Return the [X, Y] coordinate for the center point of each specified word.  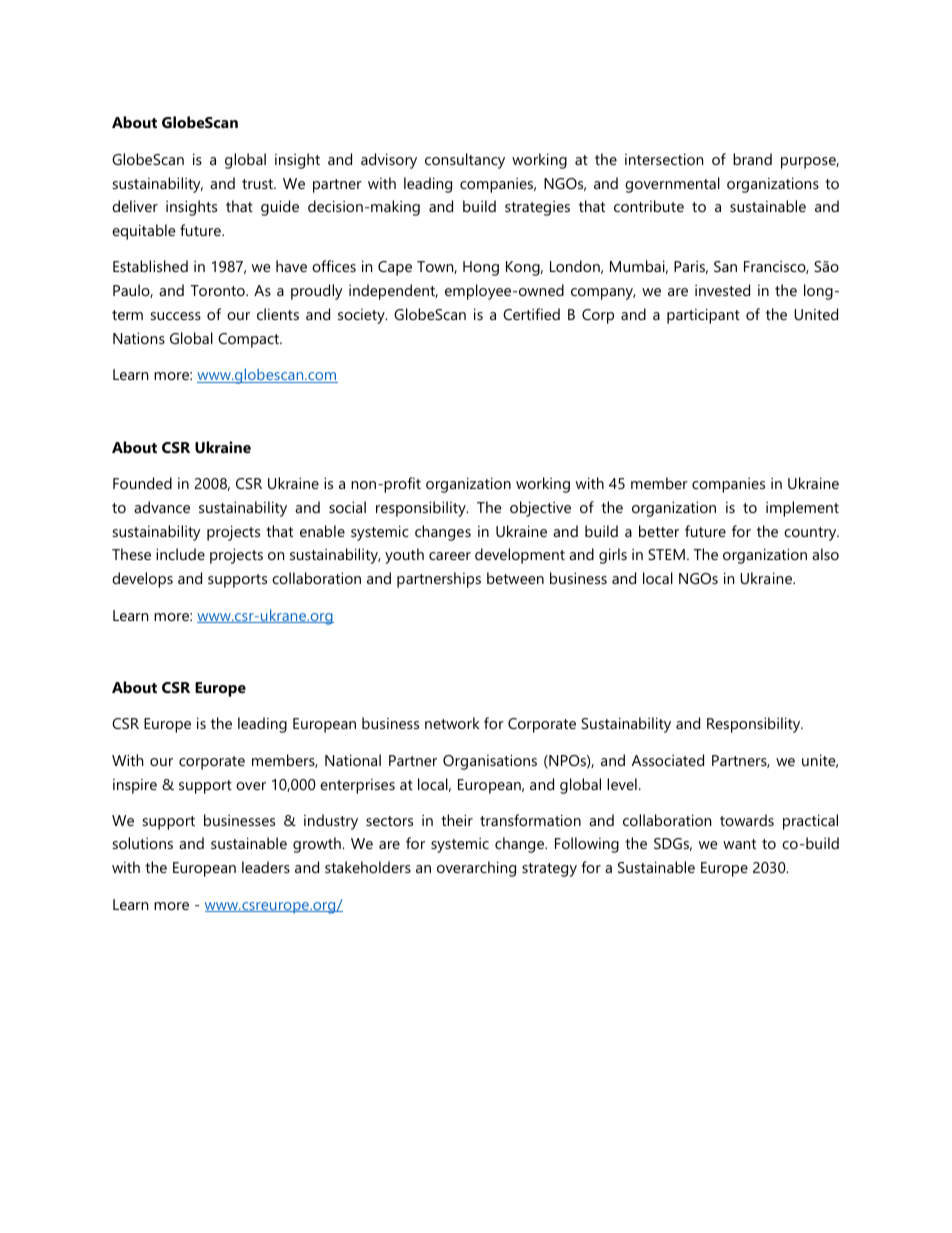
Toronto [219, 290]
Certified [531, 314]
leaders [266, 867]
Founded [142, 483]
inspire [135, 786]
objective [540, 509]
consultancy [465, 161]
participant [703, 316]
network [452, 723]
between [515, 578]
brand [752, 159]
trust [259, 184]
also [825, 554]
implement [802, 509]
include [180, 554]
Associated [668, 760]
